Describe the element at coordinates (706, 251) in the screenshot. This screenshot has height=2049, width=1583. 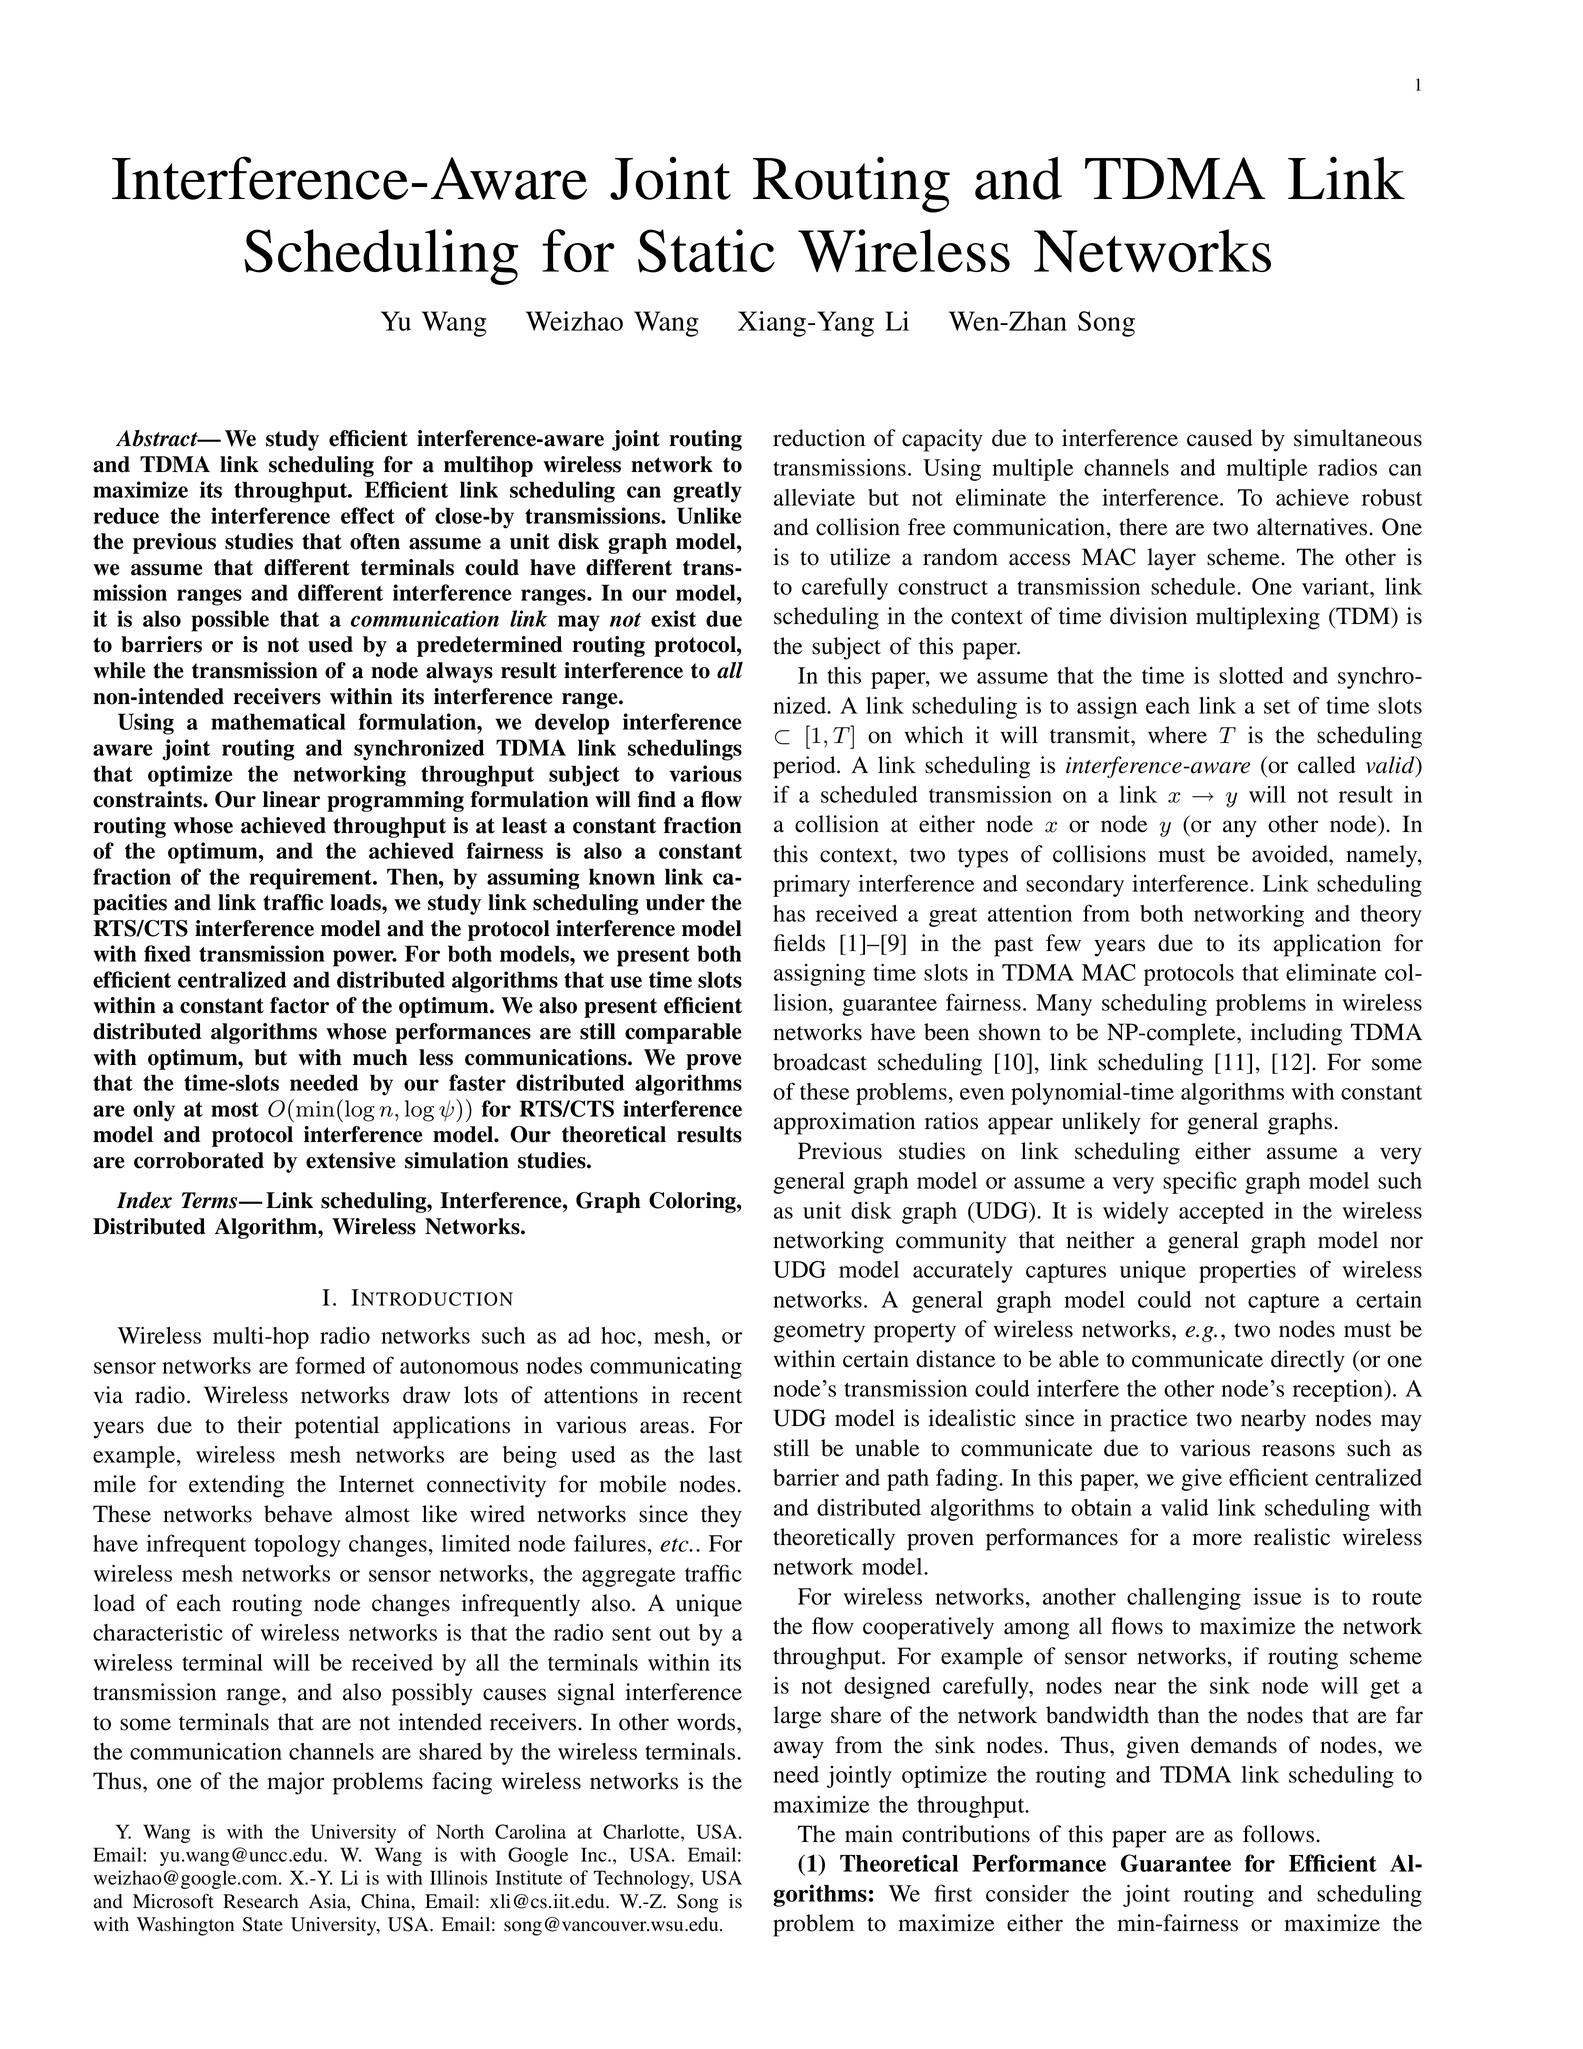
I see `Static` at that location.
